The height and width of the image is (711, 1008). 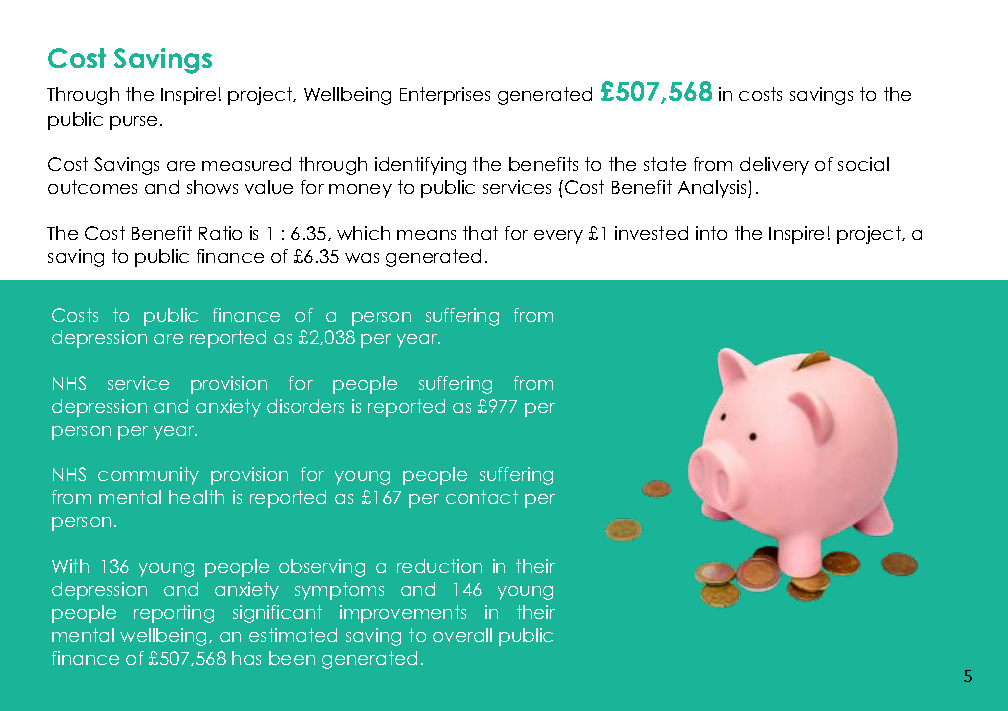 What do you see at coordinates (480, 233) in the image?
I see `that` at bounding box center [480, 233].
